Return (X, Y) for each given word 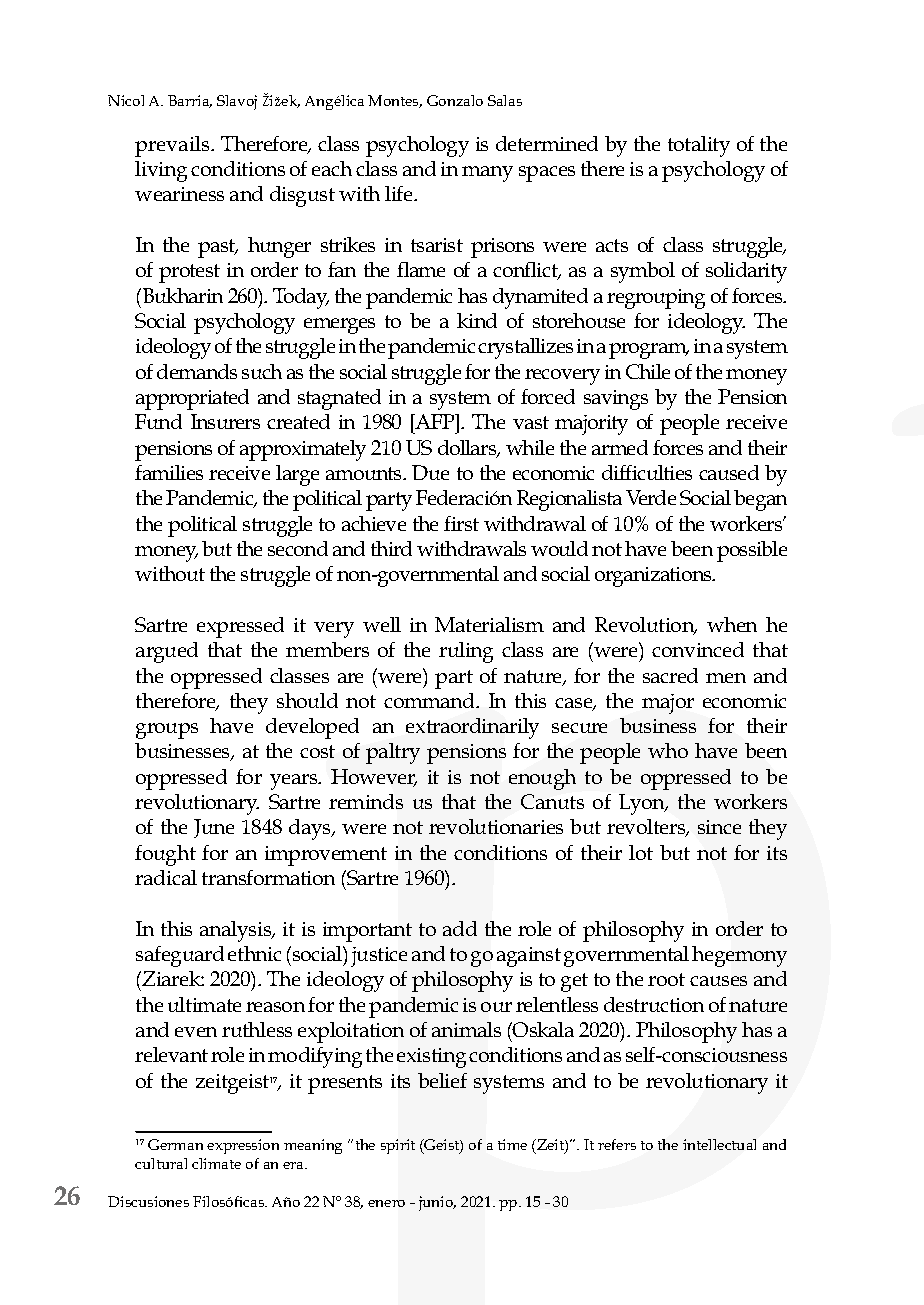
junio (437, 1203)
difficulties (647, 472)
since (719, 827)
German (175, 1144)
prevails (173, 146)
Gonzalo (455, 100)
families (169, 472)
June (214, 828)
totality (699, 146)
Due (430, 472)
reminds (366, 801)
